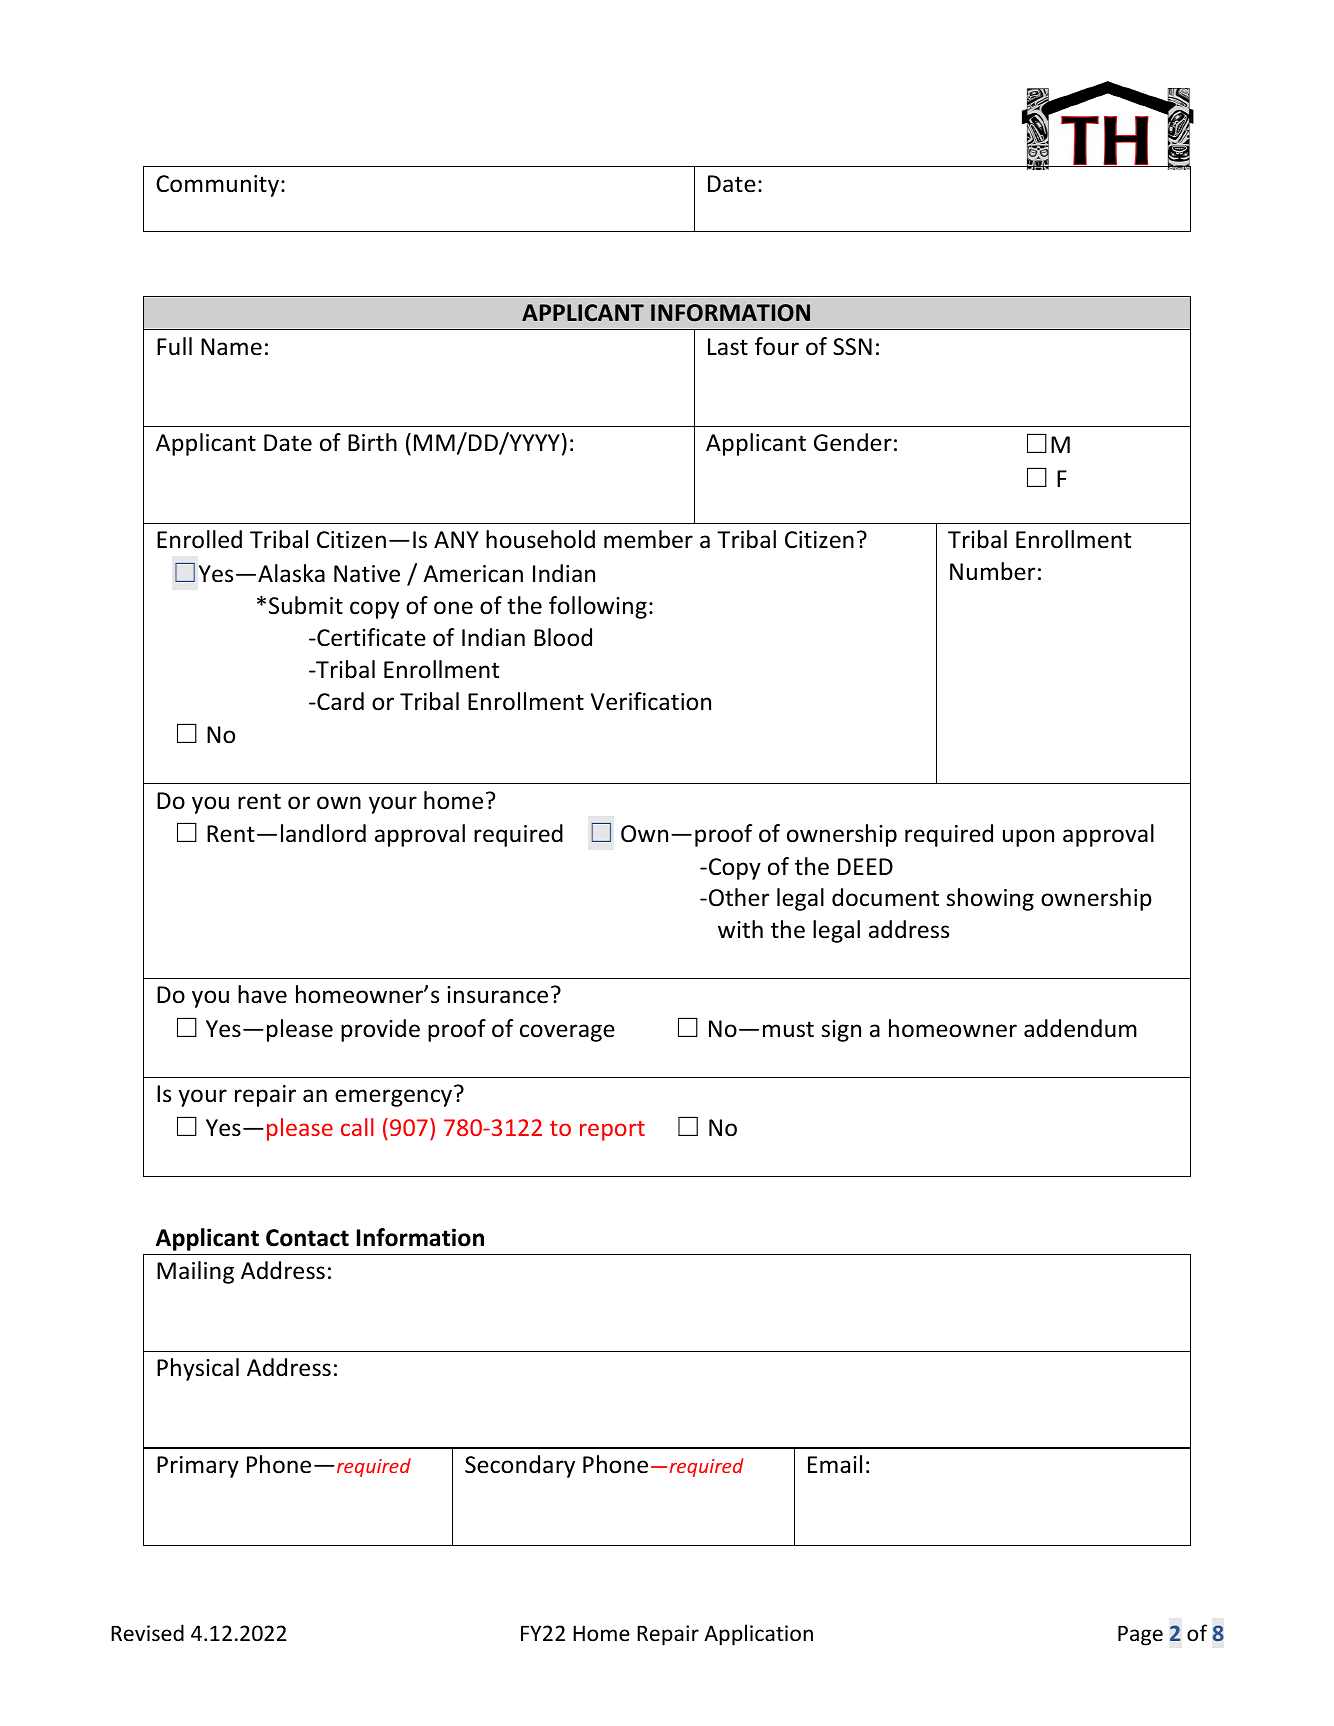 The height and width of the image is (1726, 1334). What do you see at coordinates (262, 994) in the image?
I see `have` at bounding box center [262, 994].
